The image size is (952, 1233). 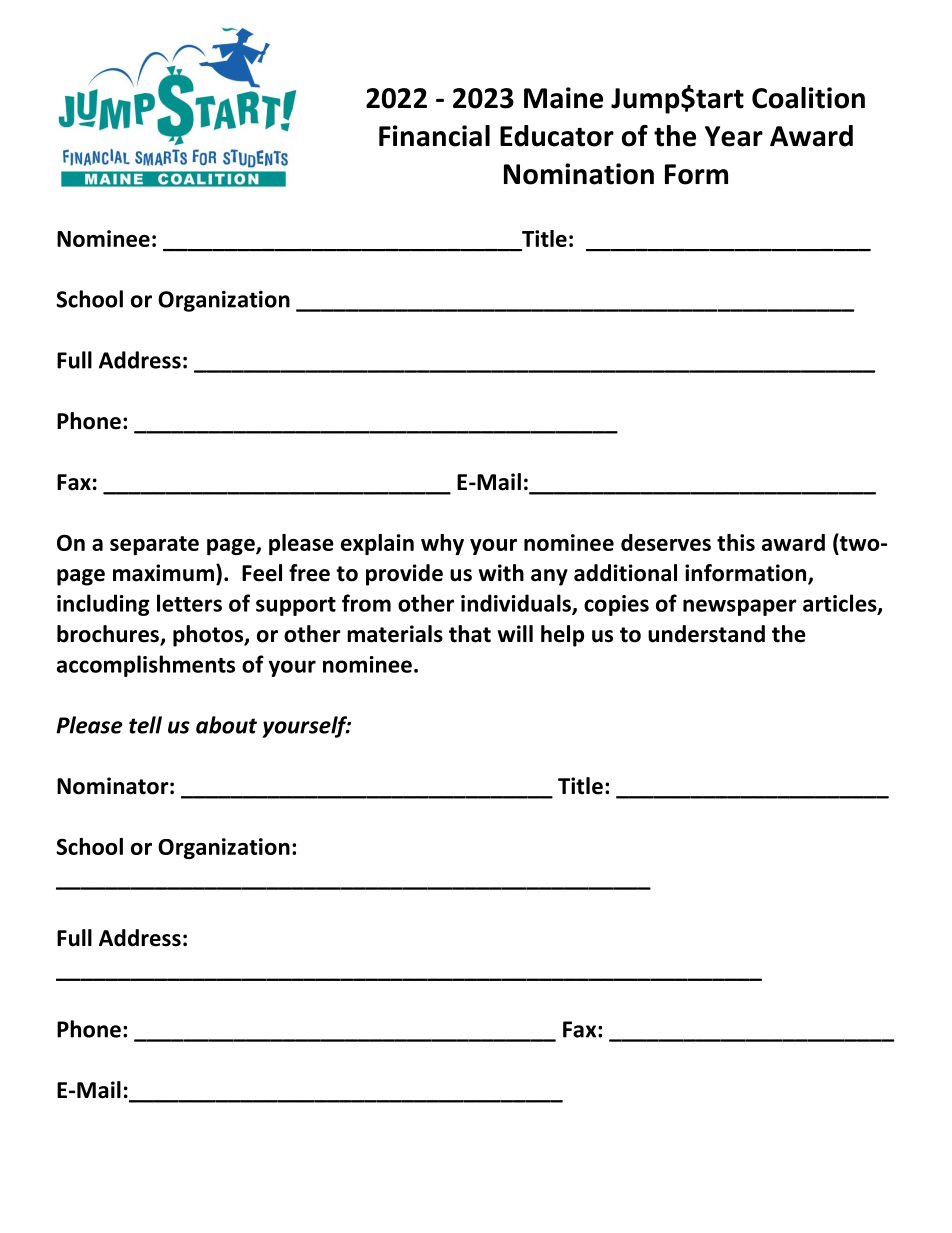 I want to click on about, so click(x=226, y=725).
